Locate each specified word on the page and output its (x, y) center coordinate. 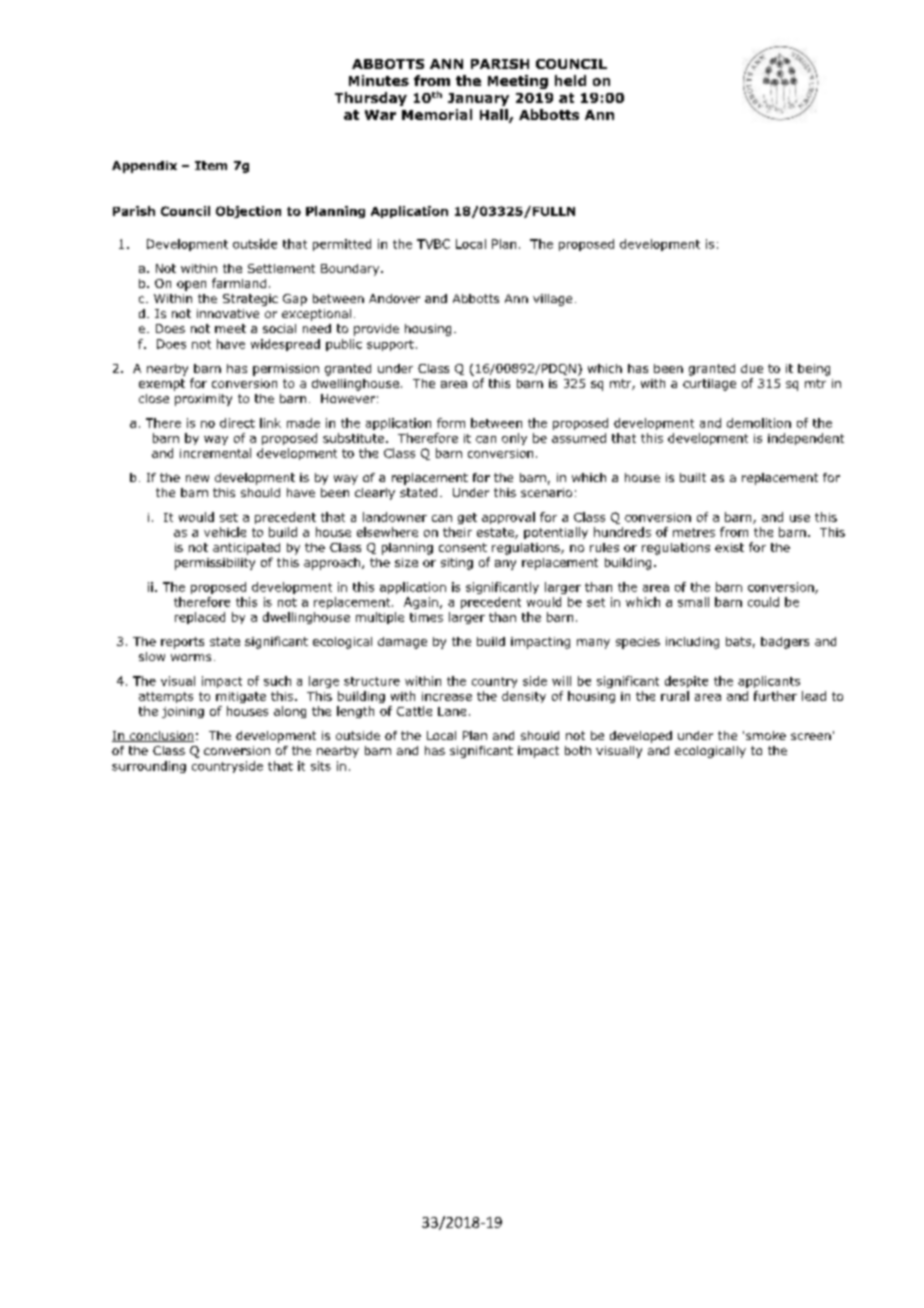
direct (237, 423)
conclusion (160, 736)
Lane (452, 711)
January (478, 99)
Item (211, 165)
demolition (759, 423)
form (451, 423)
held (570, 80)
